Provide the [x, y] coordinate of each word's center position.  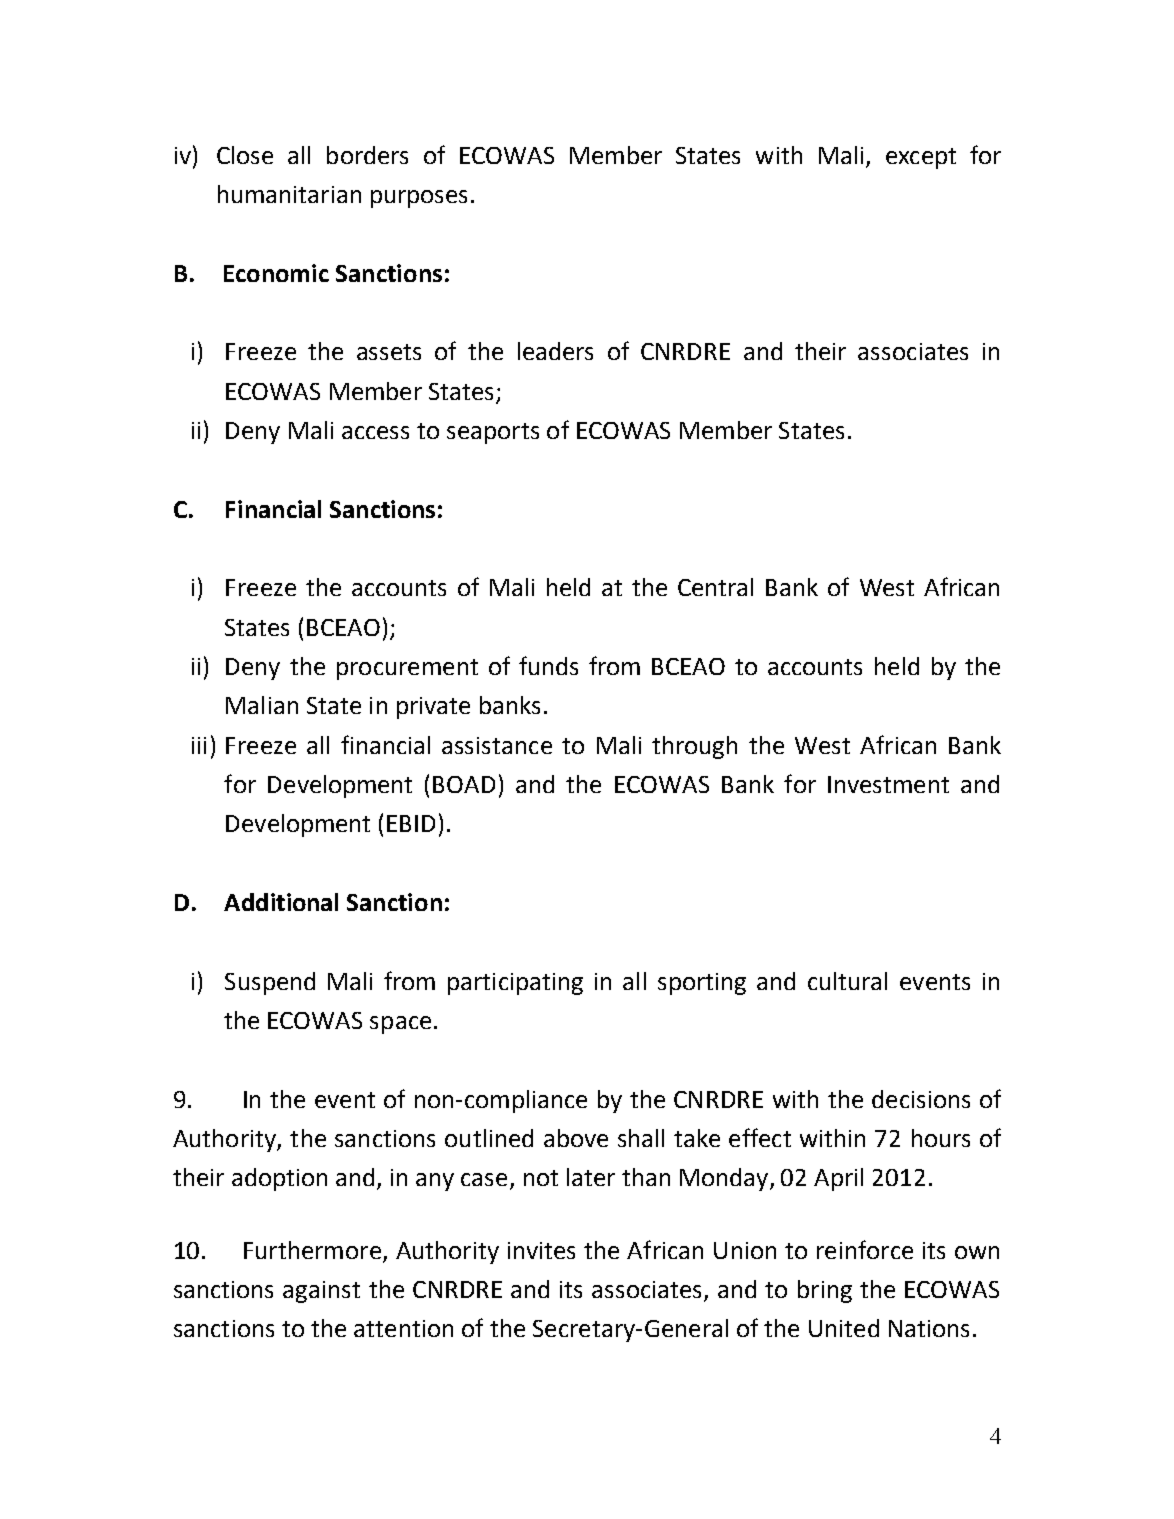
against [321, 1292]
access [375, 432]
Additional [281, 902]
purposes [419, 199]
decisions [921, 1099]
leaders [555, 351]
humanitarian [289, 194]
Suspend [270, 983]
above [576, 1138]
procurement [407, 669]
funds [548, 665]
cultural [847, 981]
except [921, 158]
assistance [497, 745]
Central [715, 587]
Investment [888, 784]
